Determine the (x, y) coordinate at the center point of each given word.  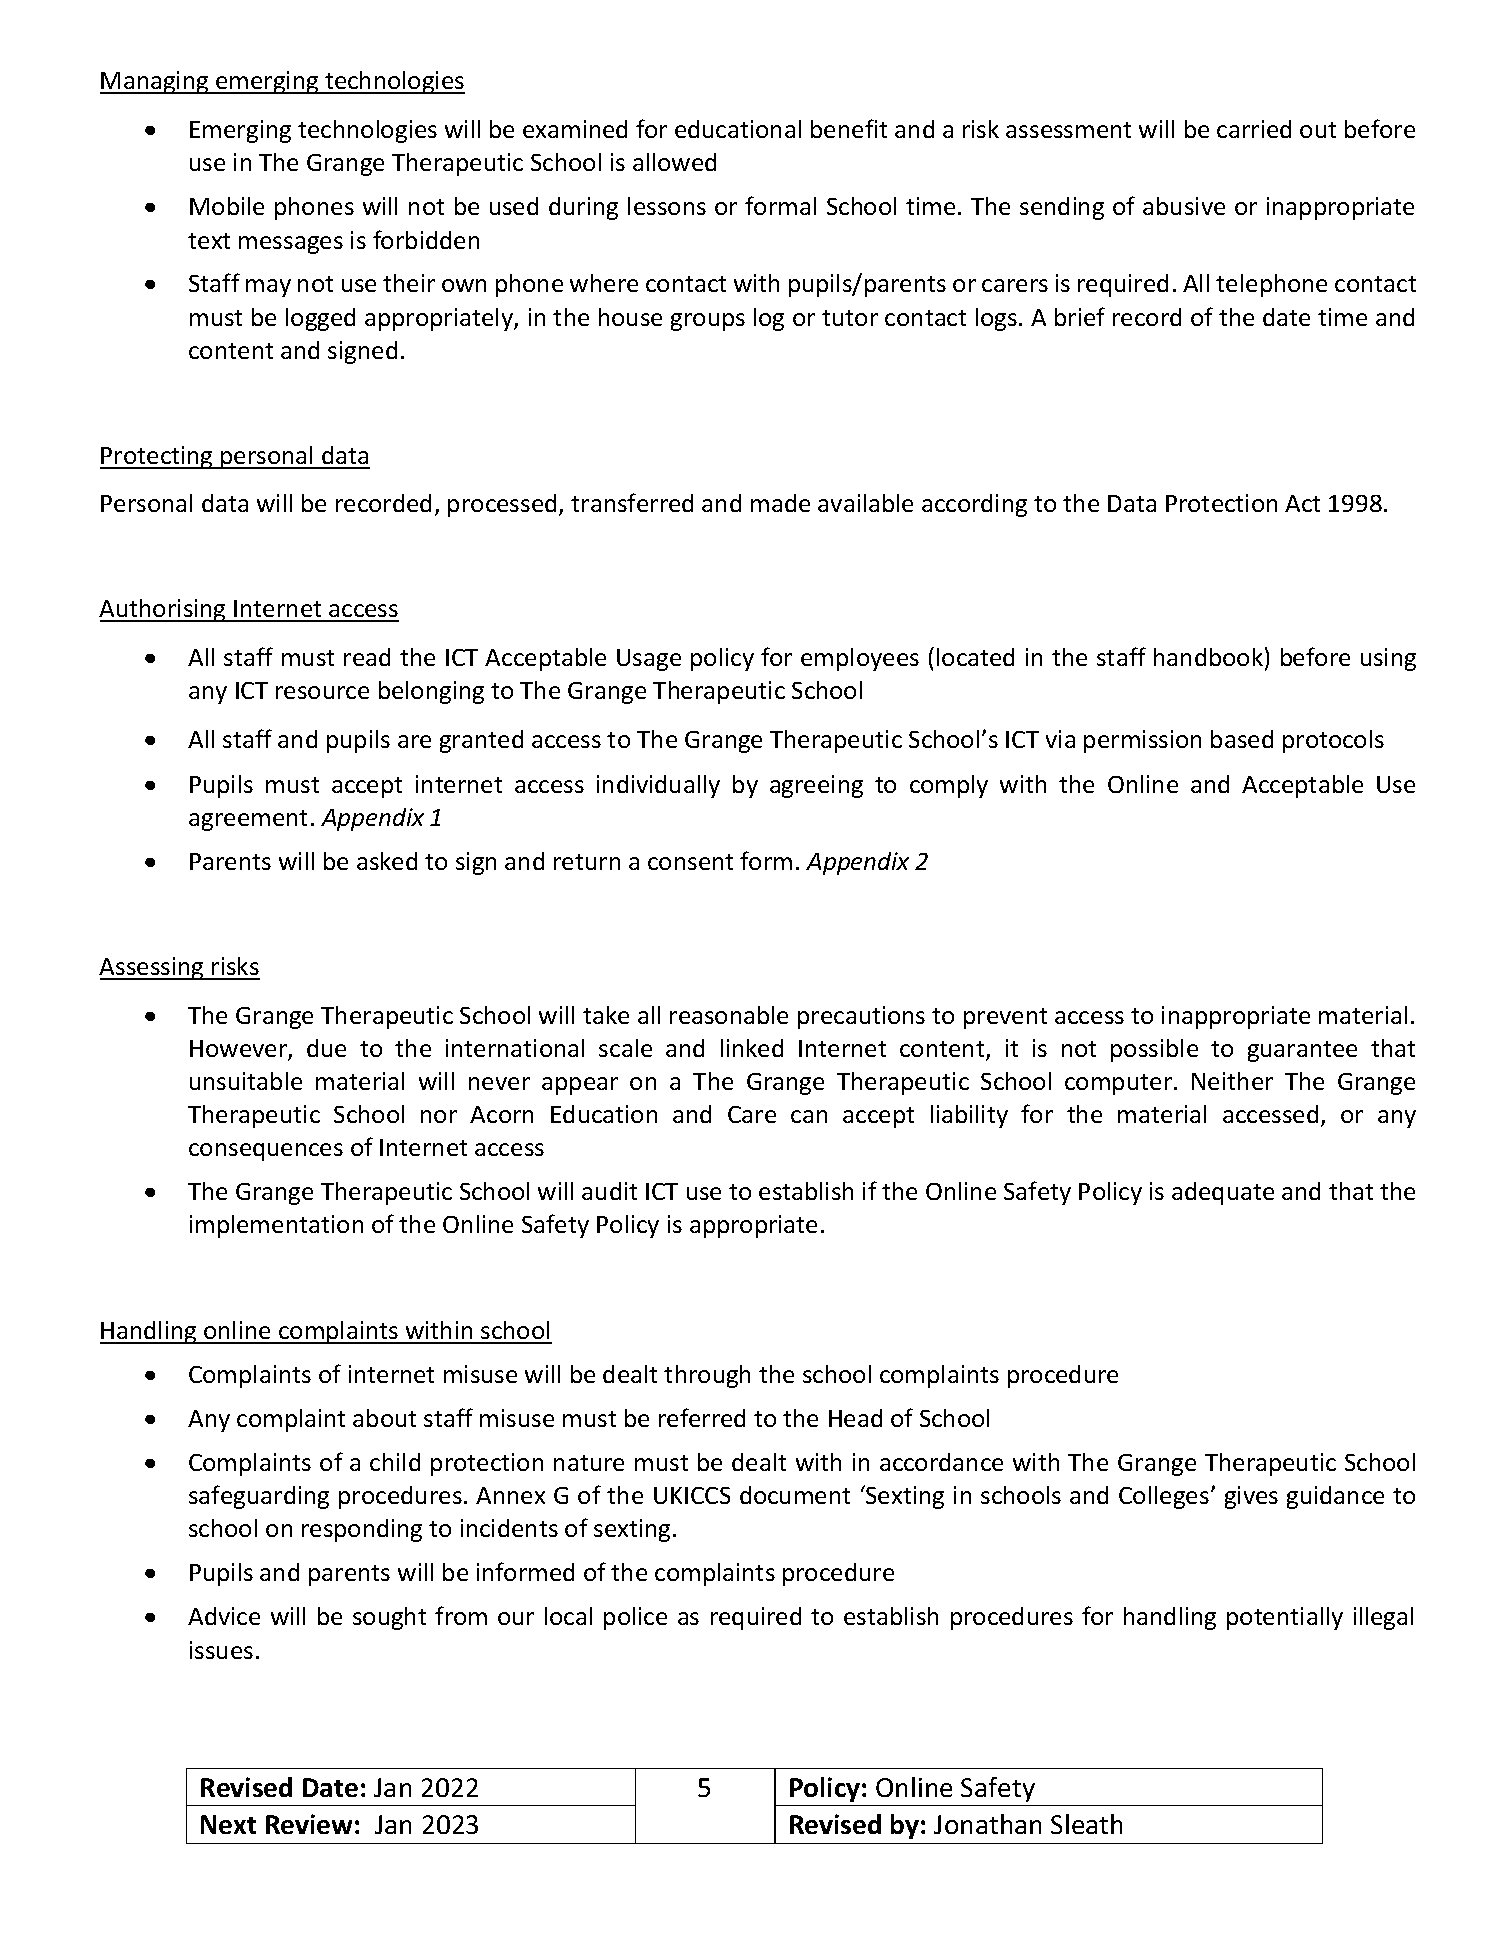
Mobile (227, 206)
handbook (1208, 657)
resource (322, 692)
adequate (1223, 1193)
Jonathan (987, 1824)
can (809, 1116)
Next (228, 1824)
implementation (276, 1226)
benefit (849, 128)
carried (1254, 129)
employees (860, 659)
